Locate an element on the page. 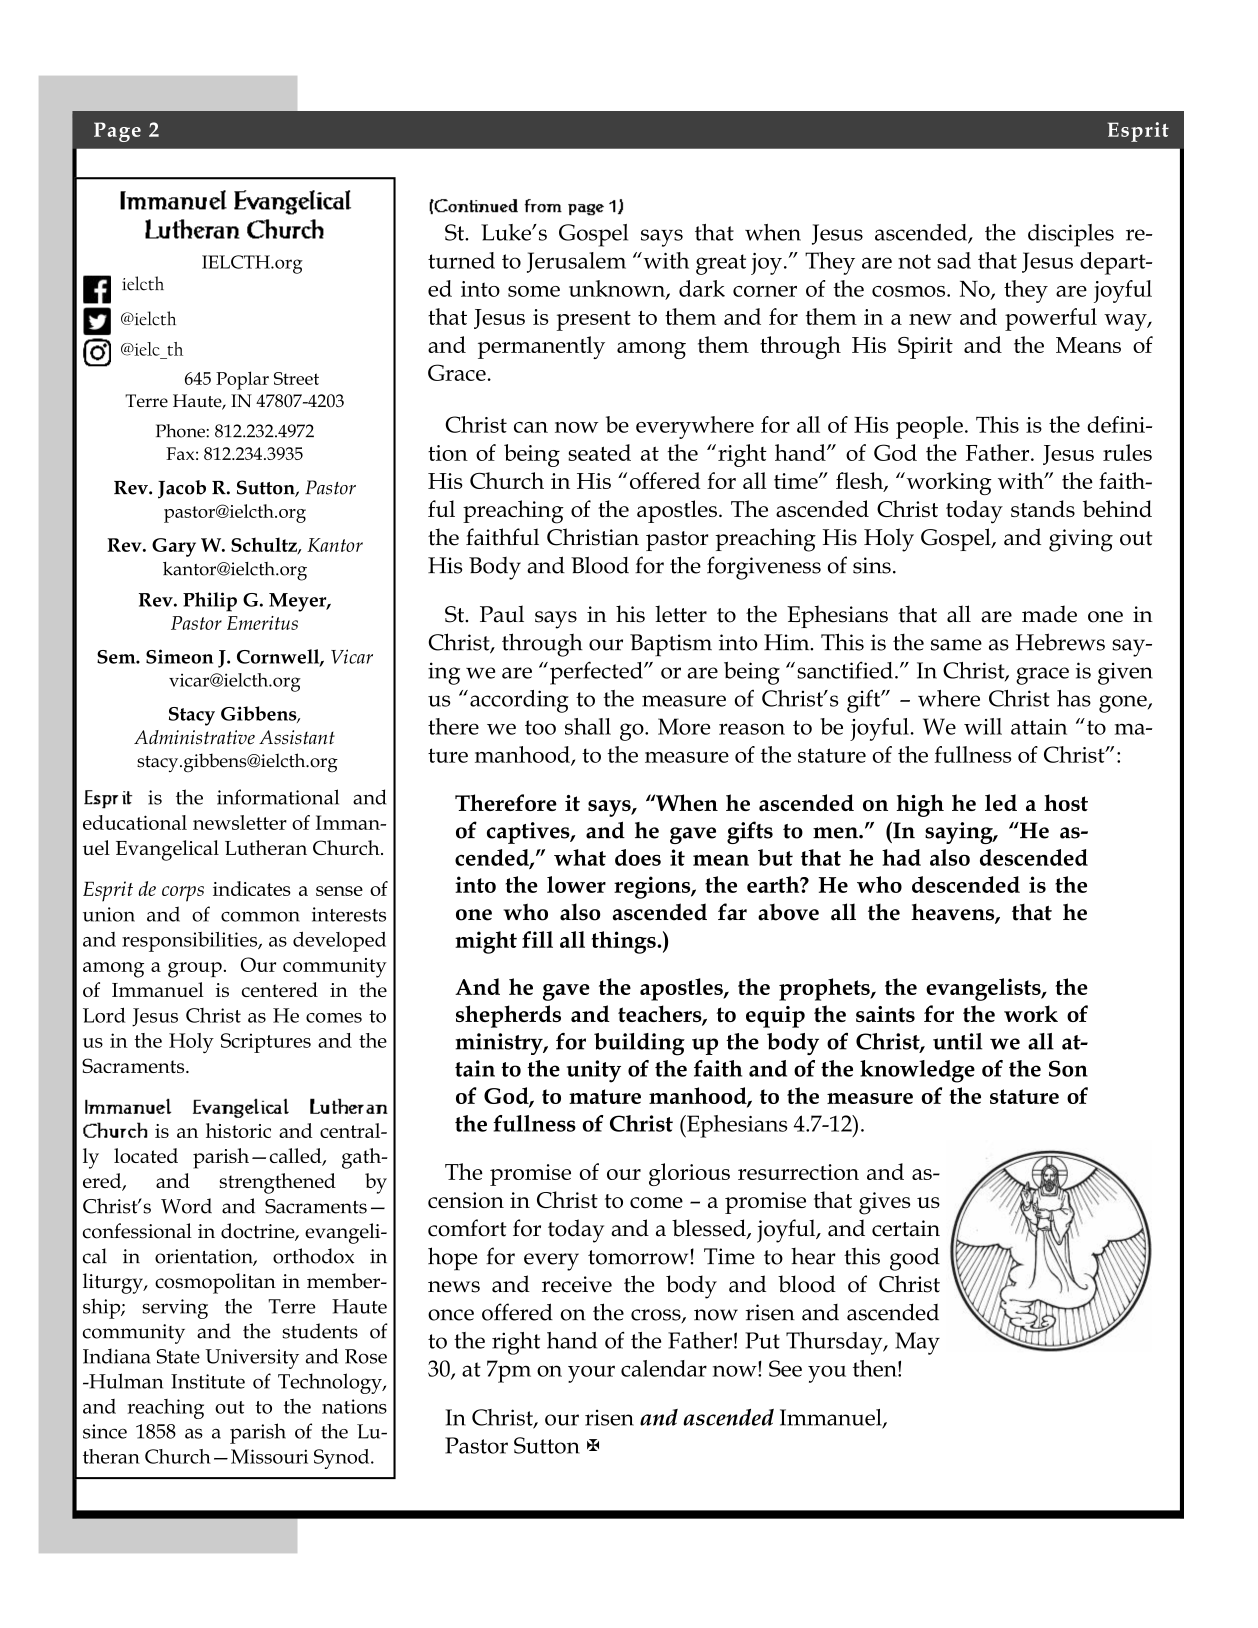  Administrative is located at coordinates (194, 737).
